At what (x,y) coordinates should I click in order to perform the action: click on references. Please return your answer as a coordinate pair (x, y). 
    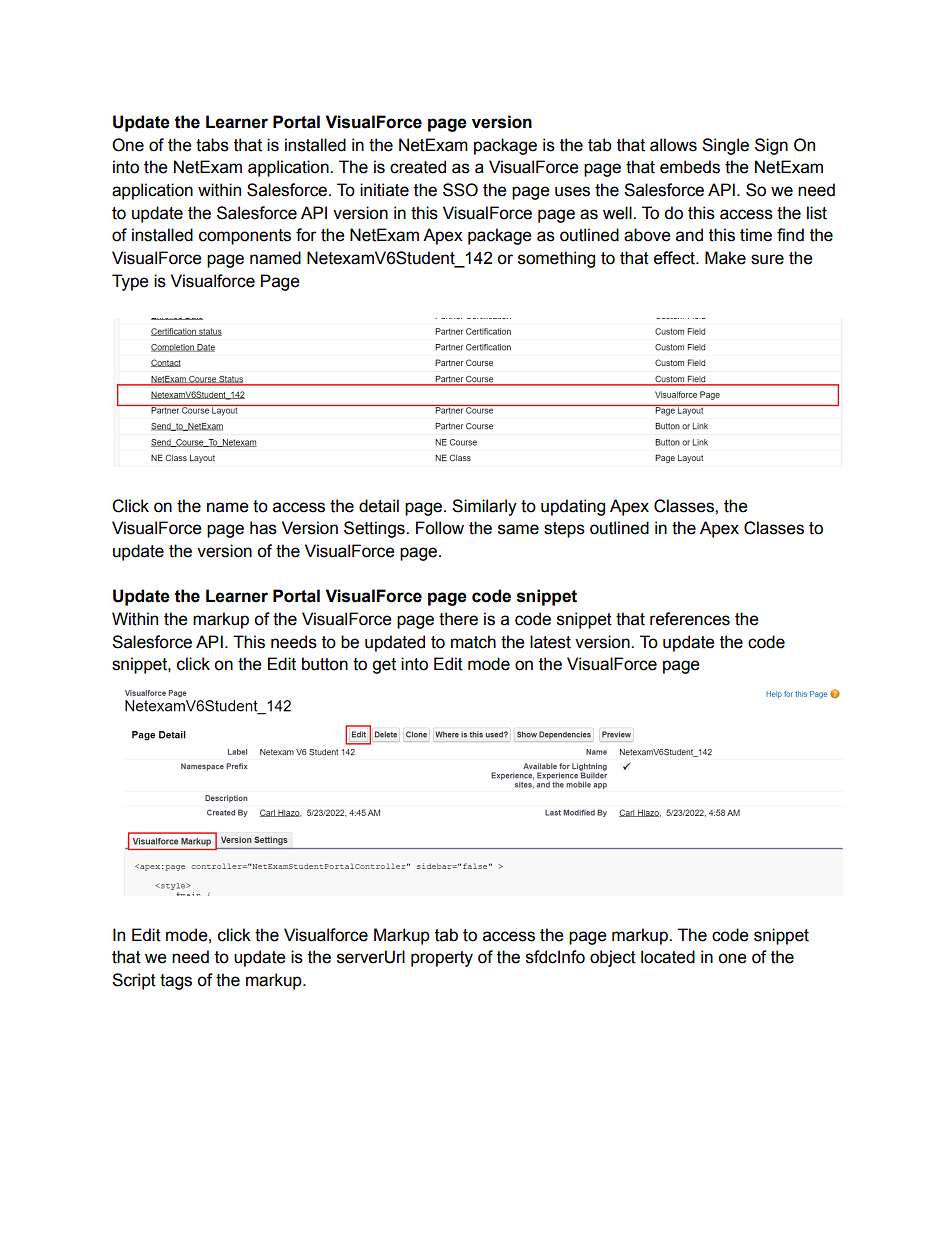
    Looking at the image, I should click on (690, 619).
